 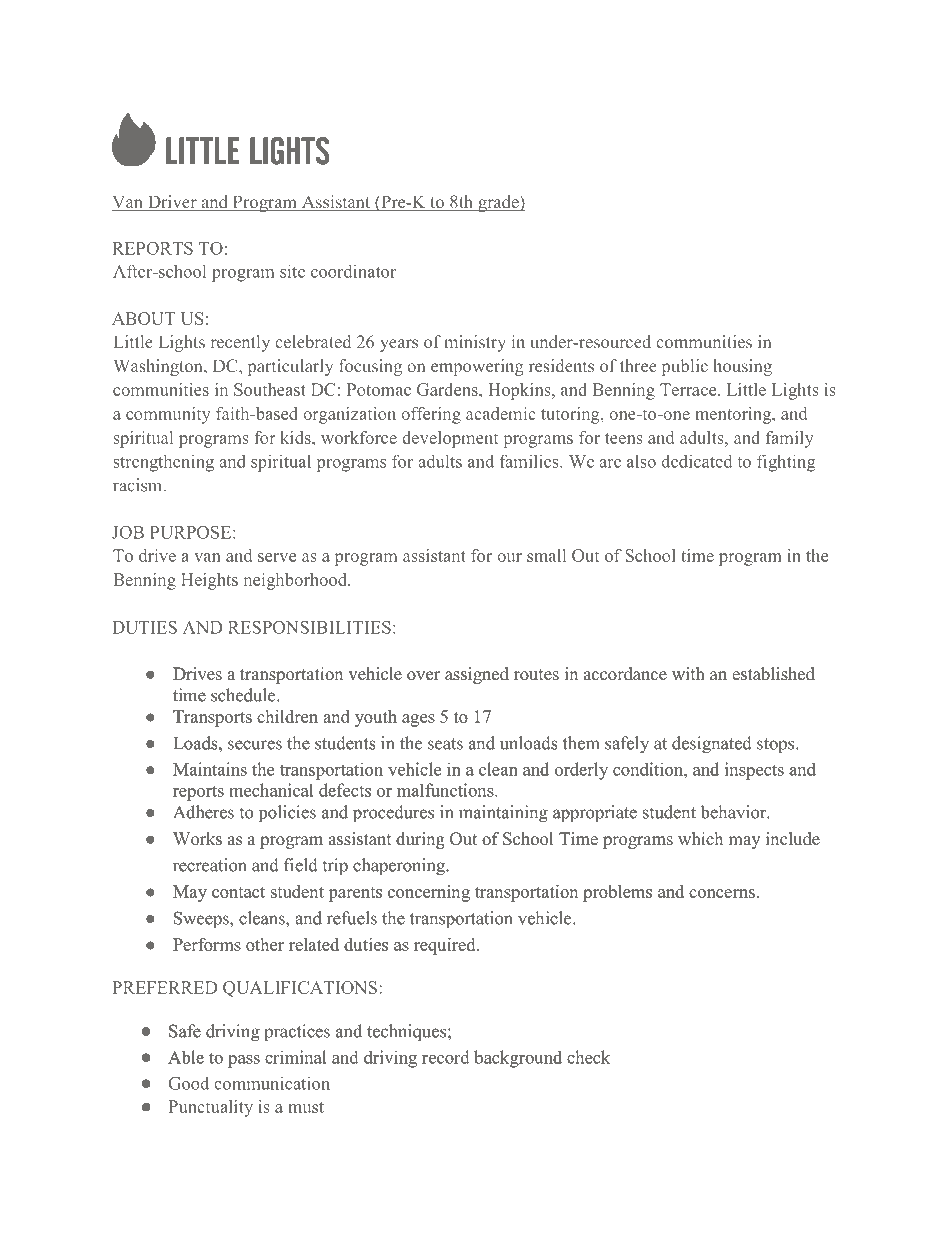 What do you see at coordinates (688, 673) in the page?
I see `with` at bounding box center [688, 673].
